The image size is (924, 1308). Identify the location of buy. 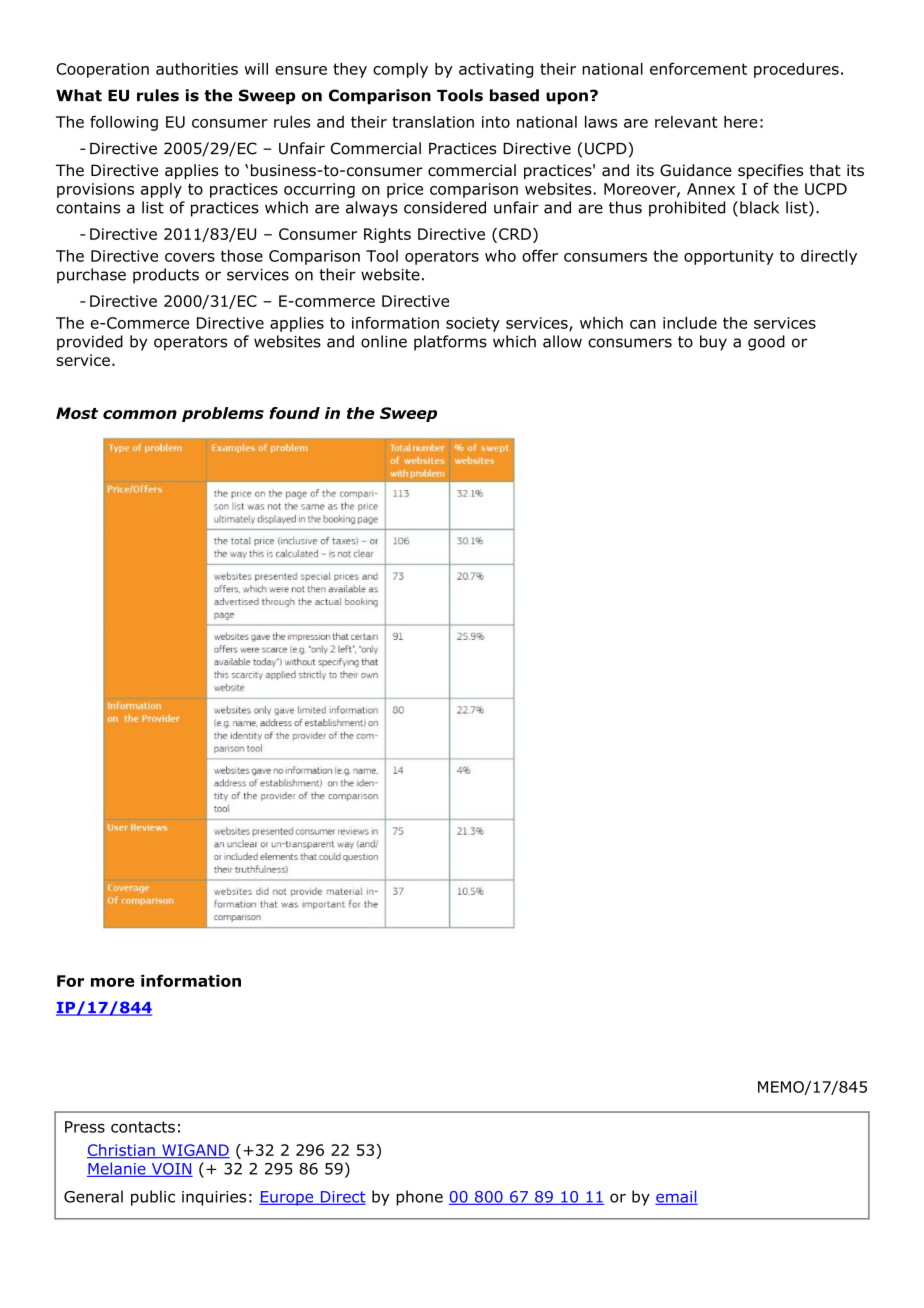
(713, 343).
